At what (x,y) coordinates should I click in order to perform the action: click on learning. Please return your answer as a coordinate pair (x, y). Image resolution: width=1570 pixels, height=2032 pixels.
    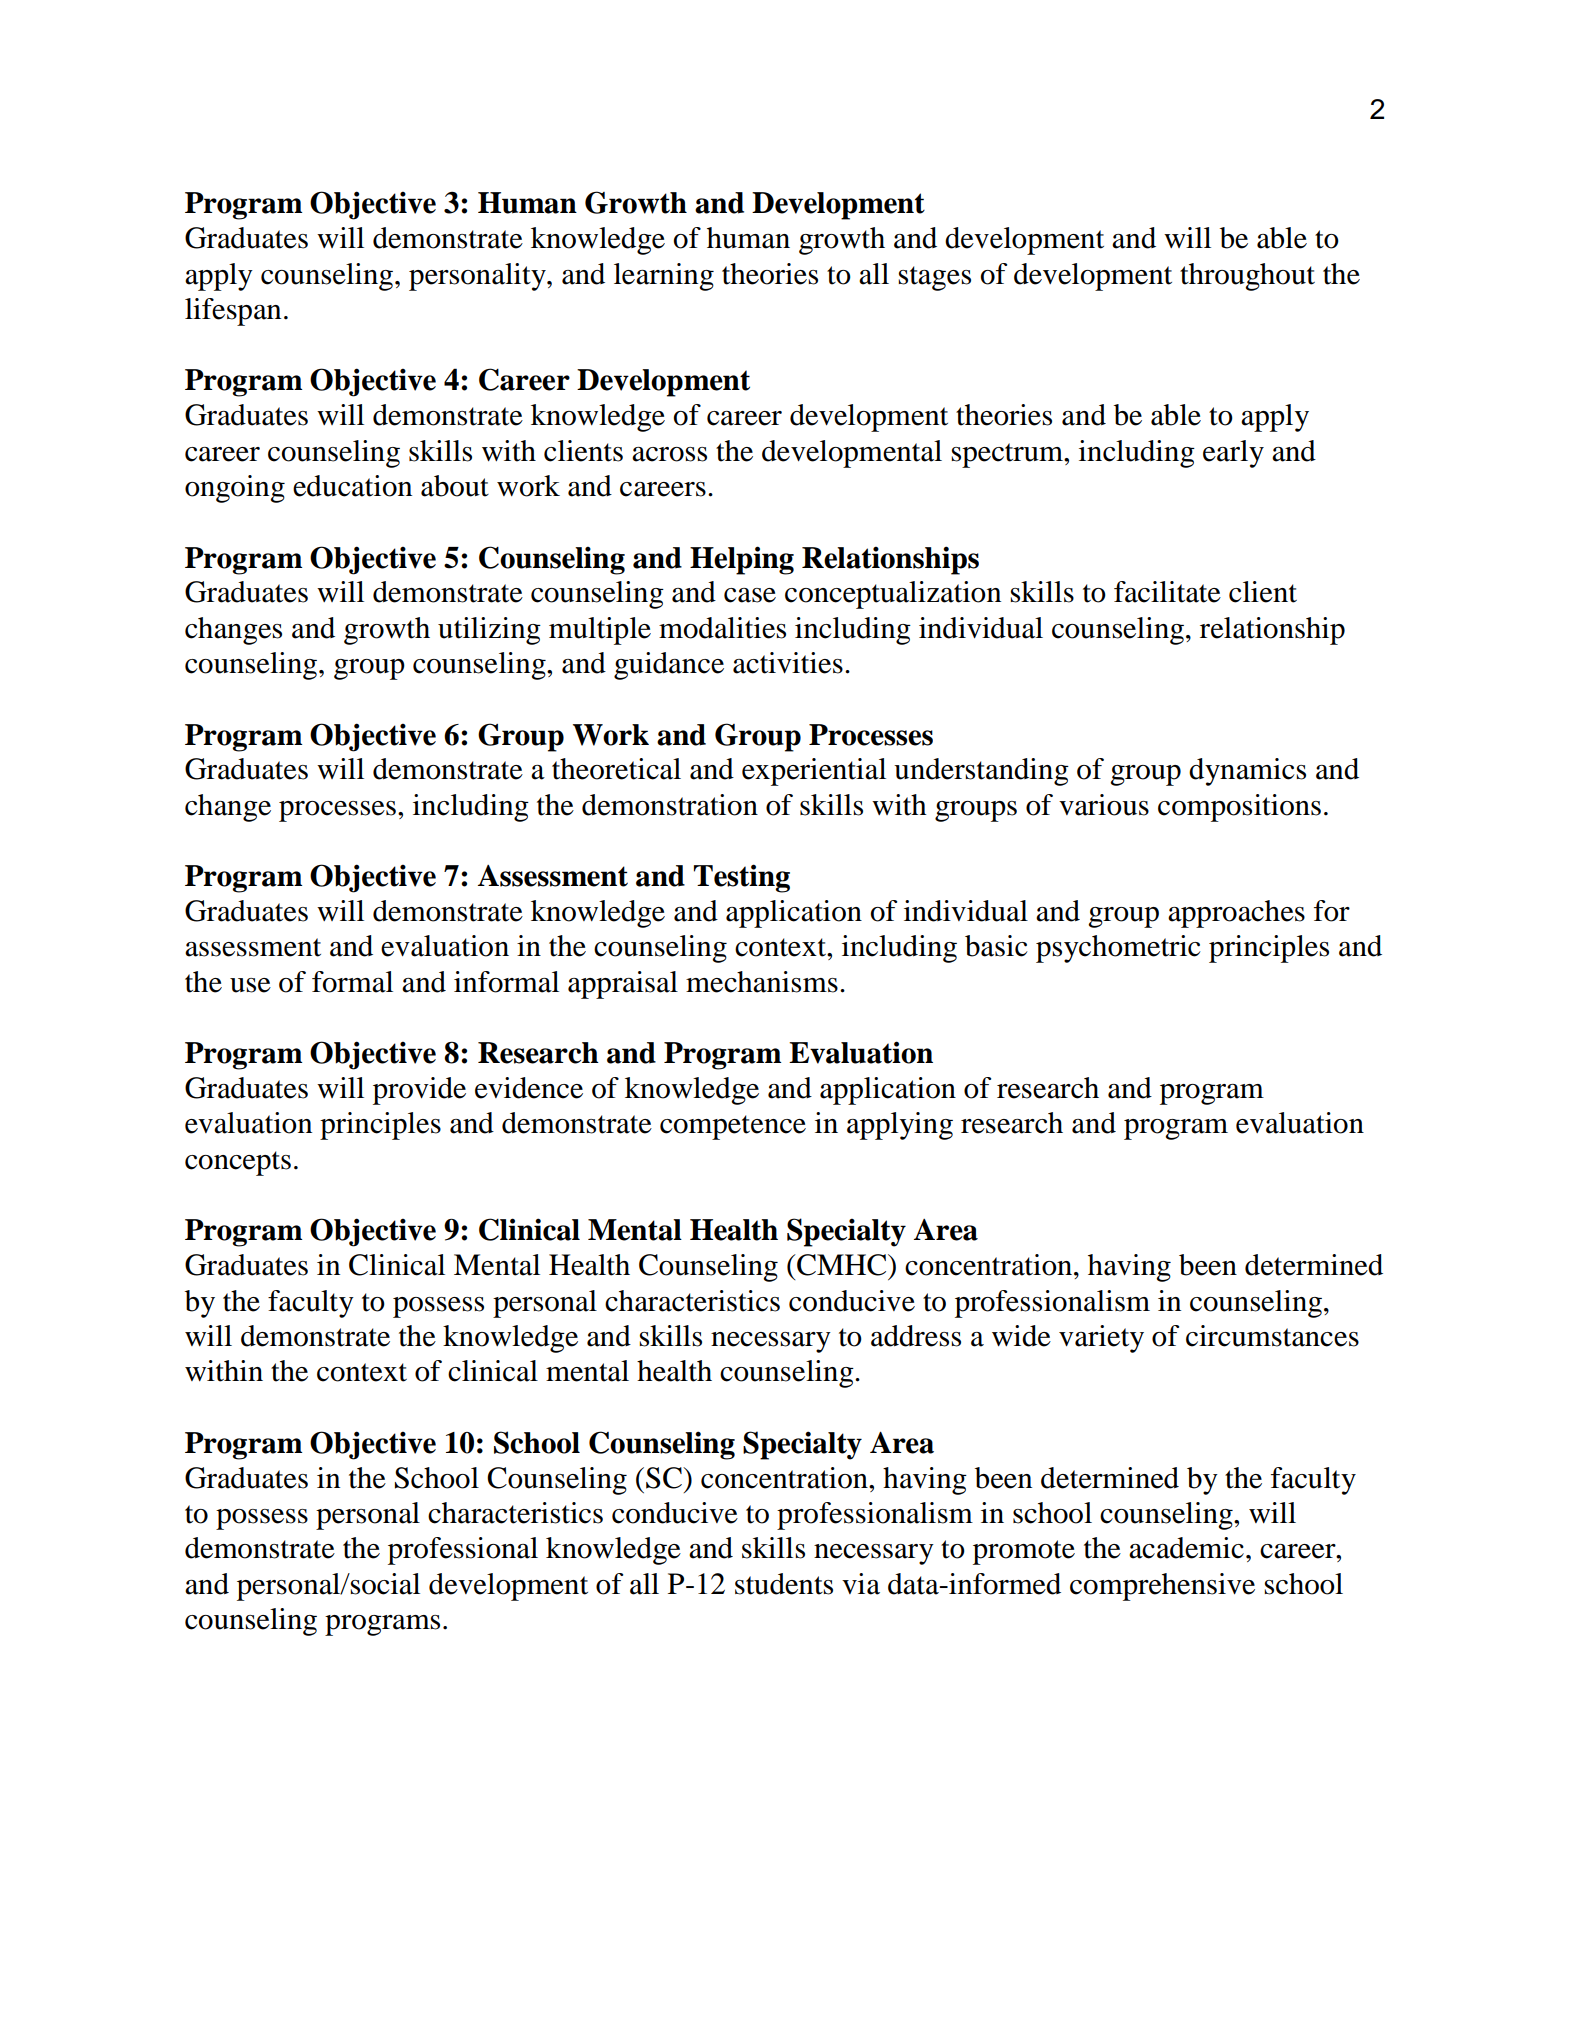
    Looking at the image, I should click on (664, 277).
